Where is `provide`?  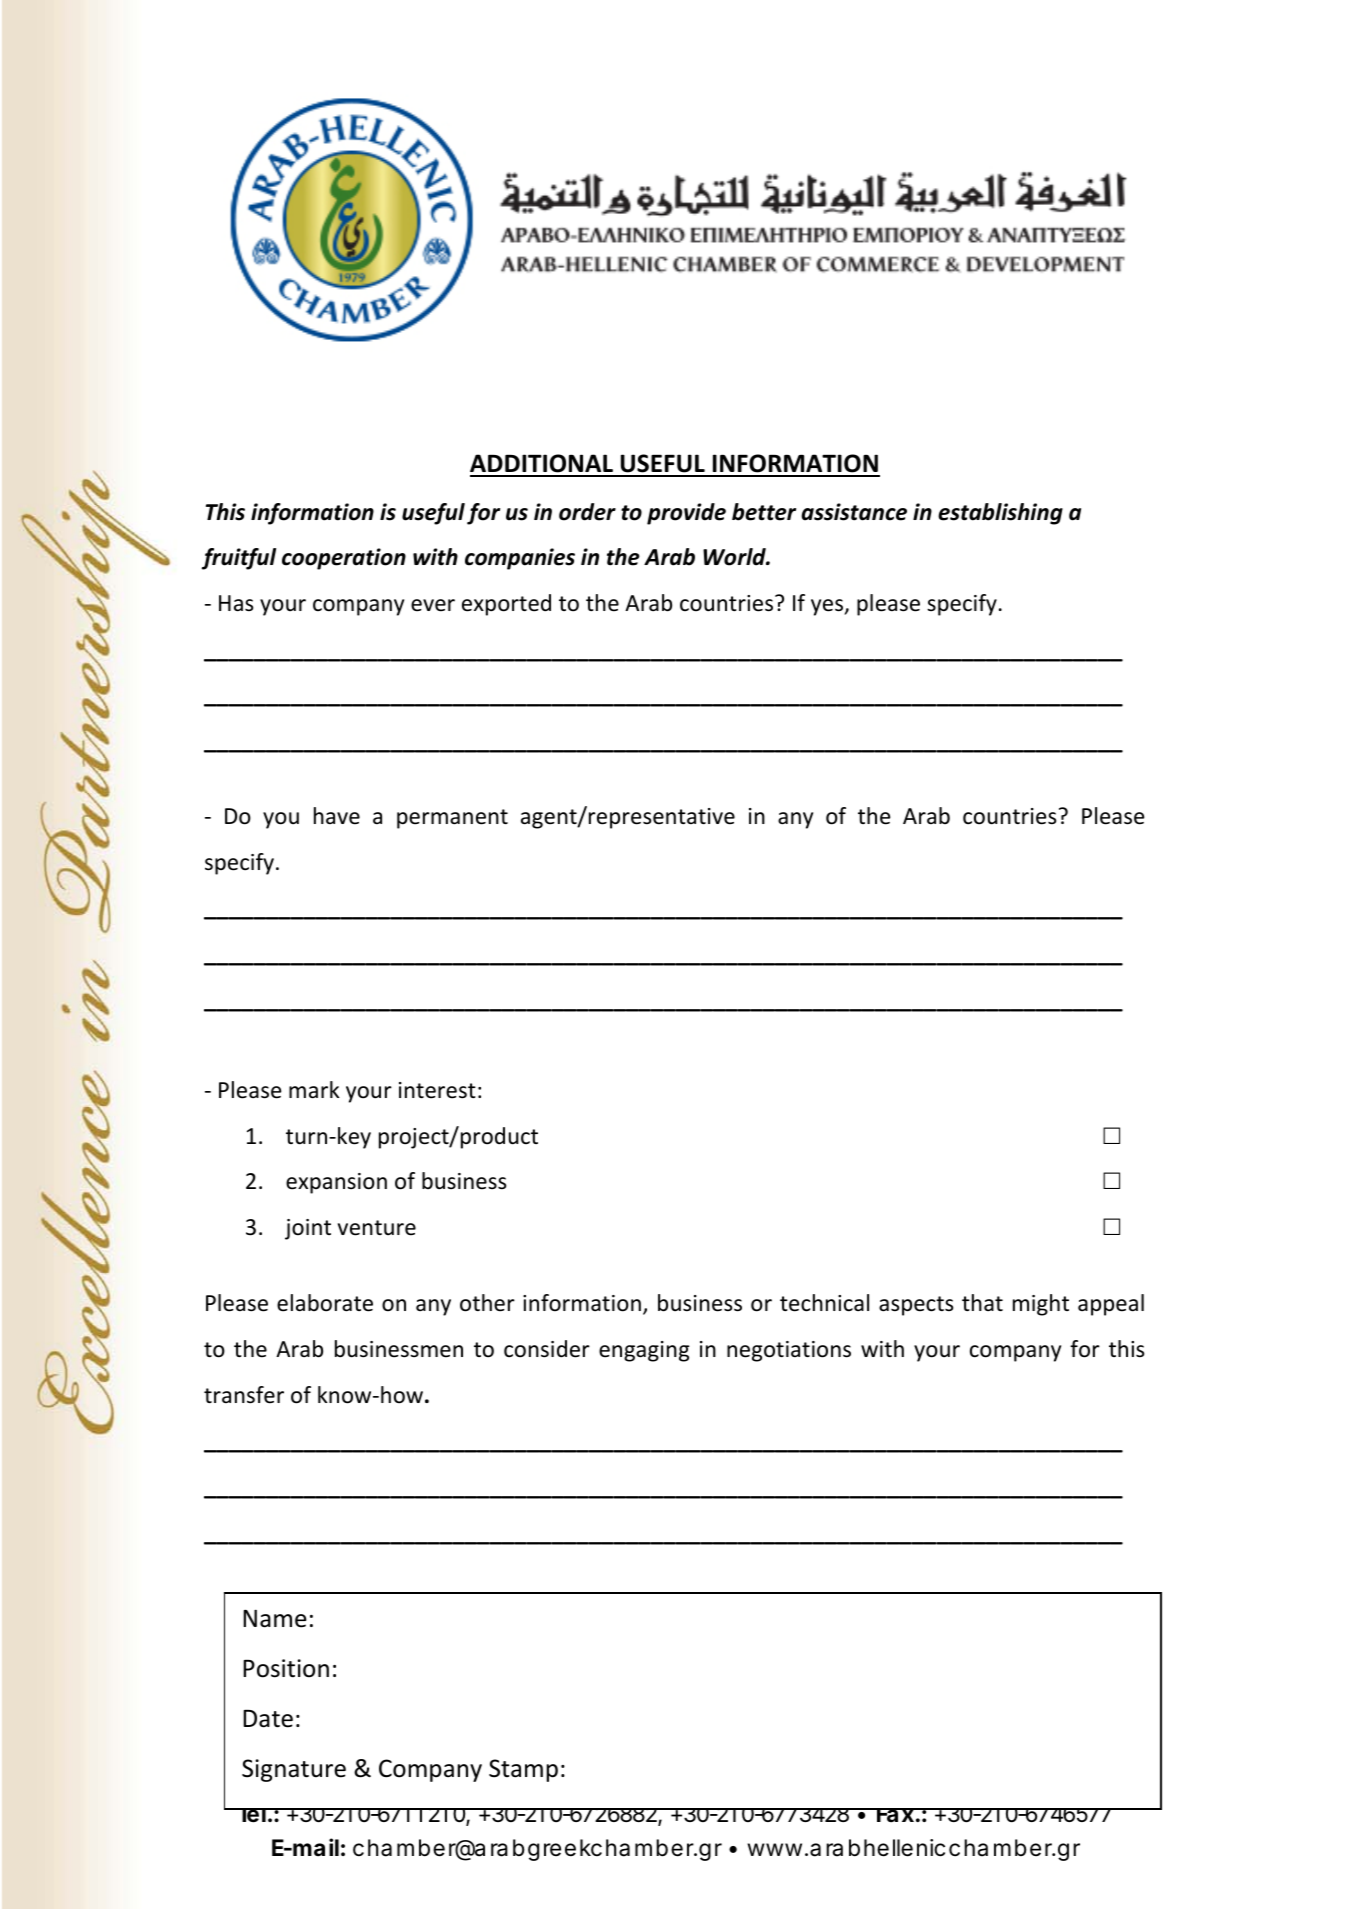
provide is located at coordinates (686, 514).
